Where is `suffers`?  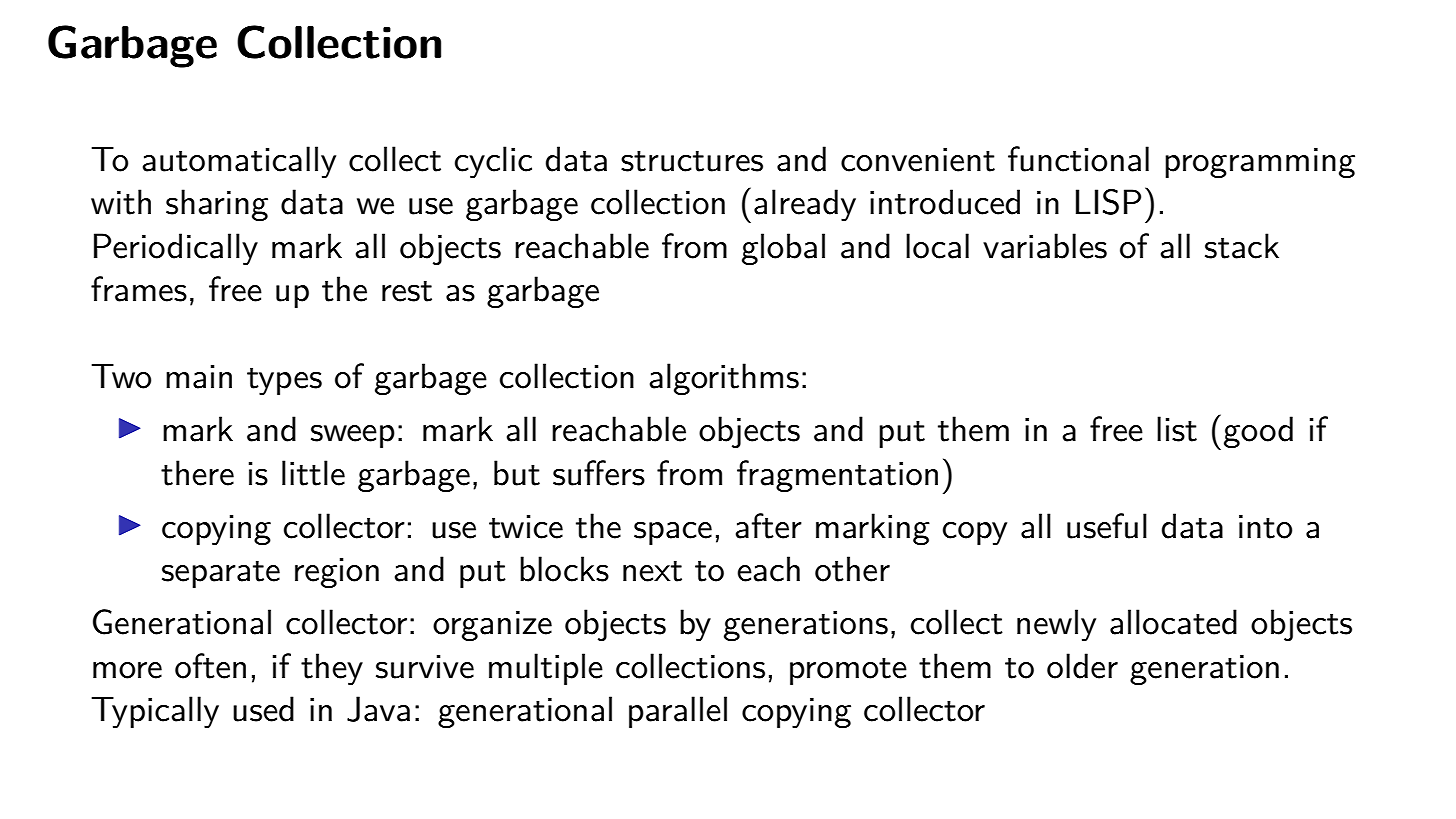
suffers is located at coordinates (599, 473).
